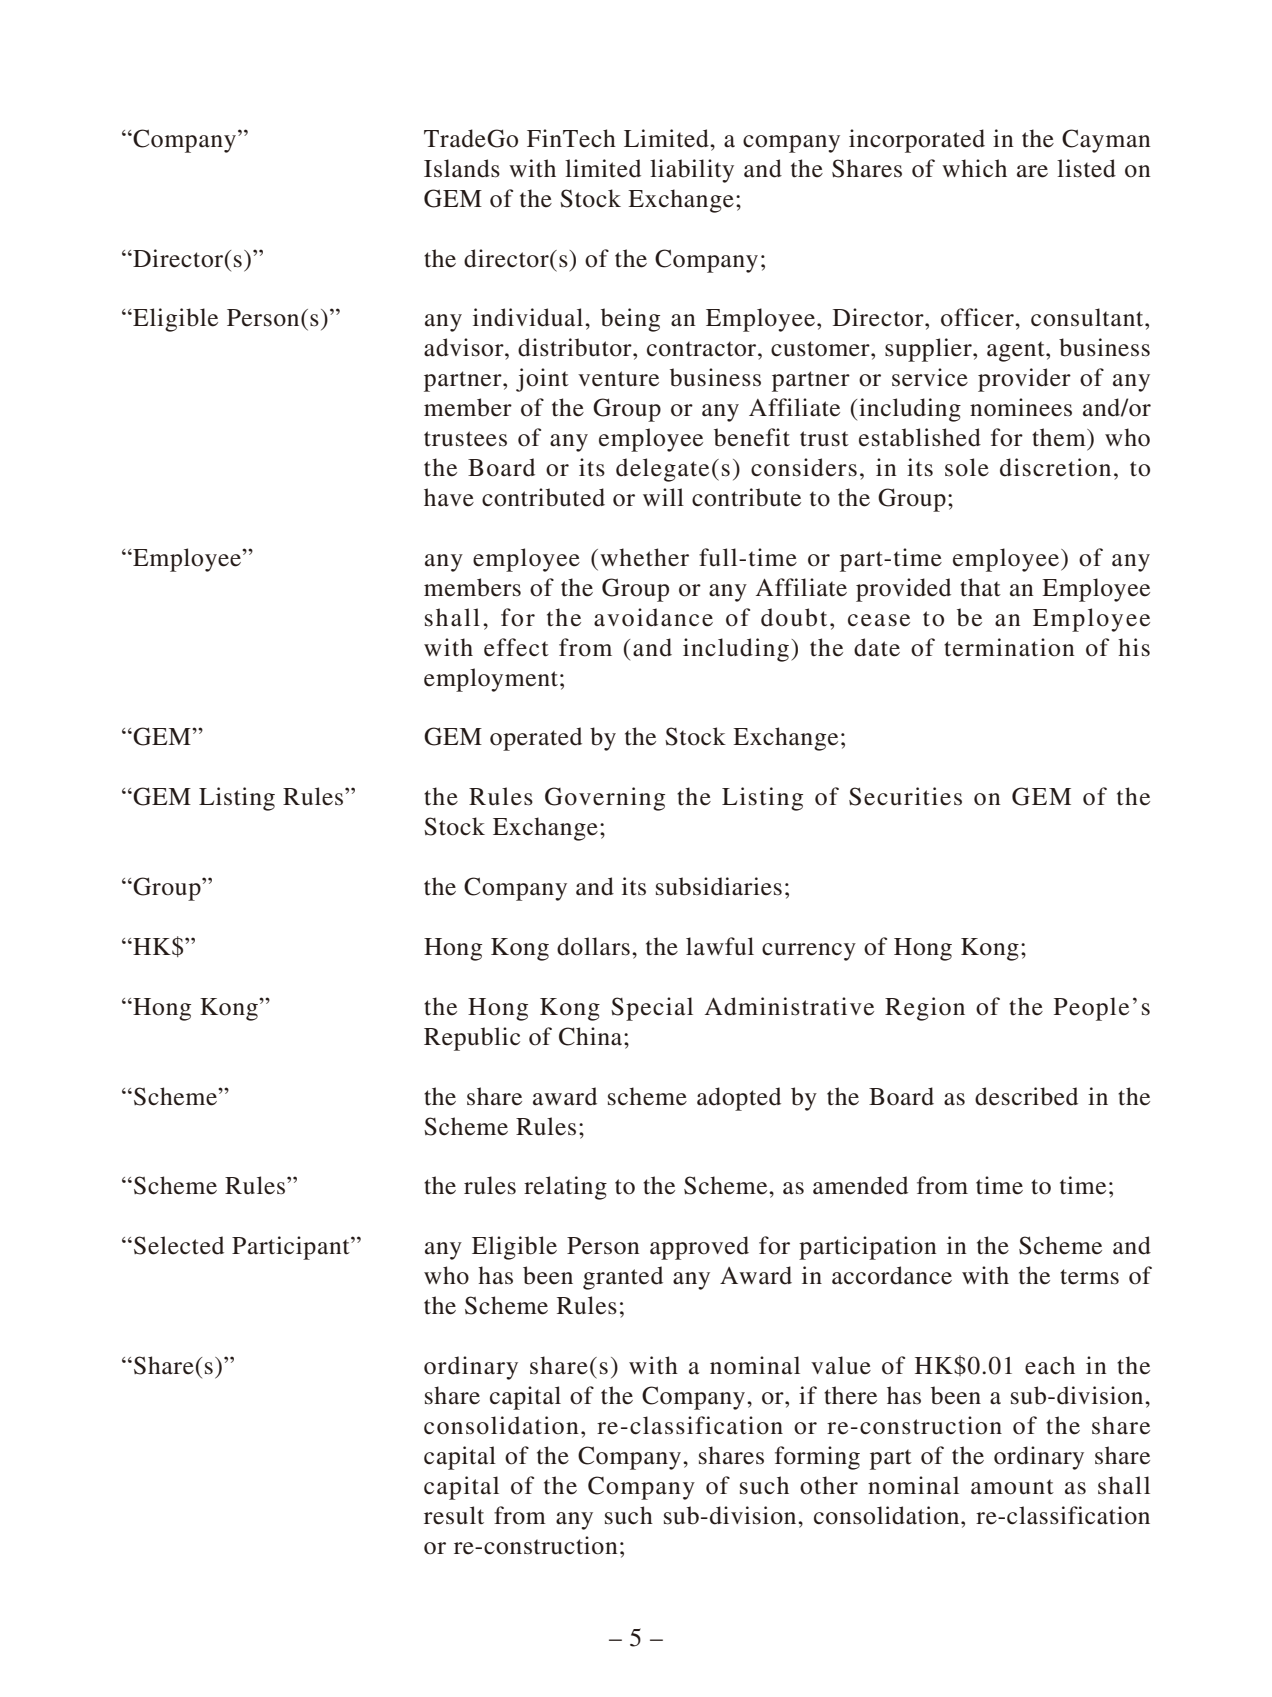 The image size is (1272, 1697). What do you see at coordinates (692, 171) in the screenshot?
I see `liability` at bounding box center [692, 171].
